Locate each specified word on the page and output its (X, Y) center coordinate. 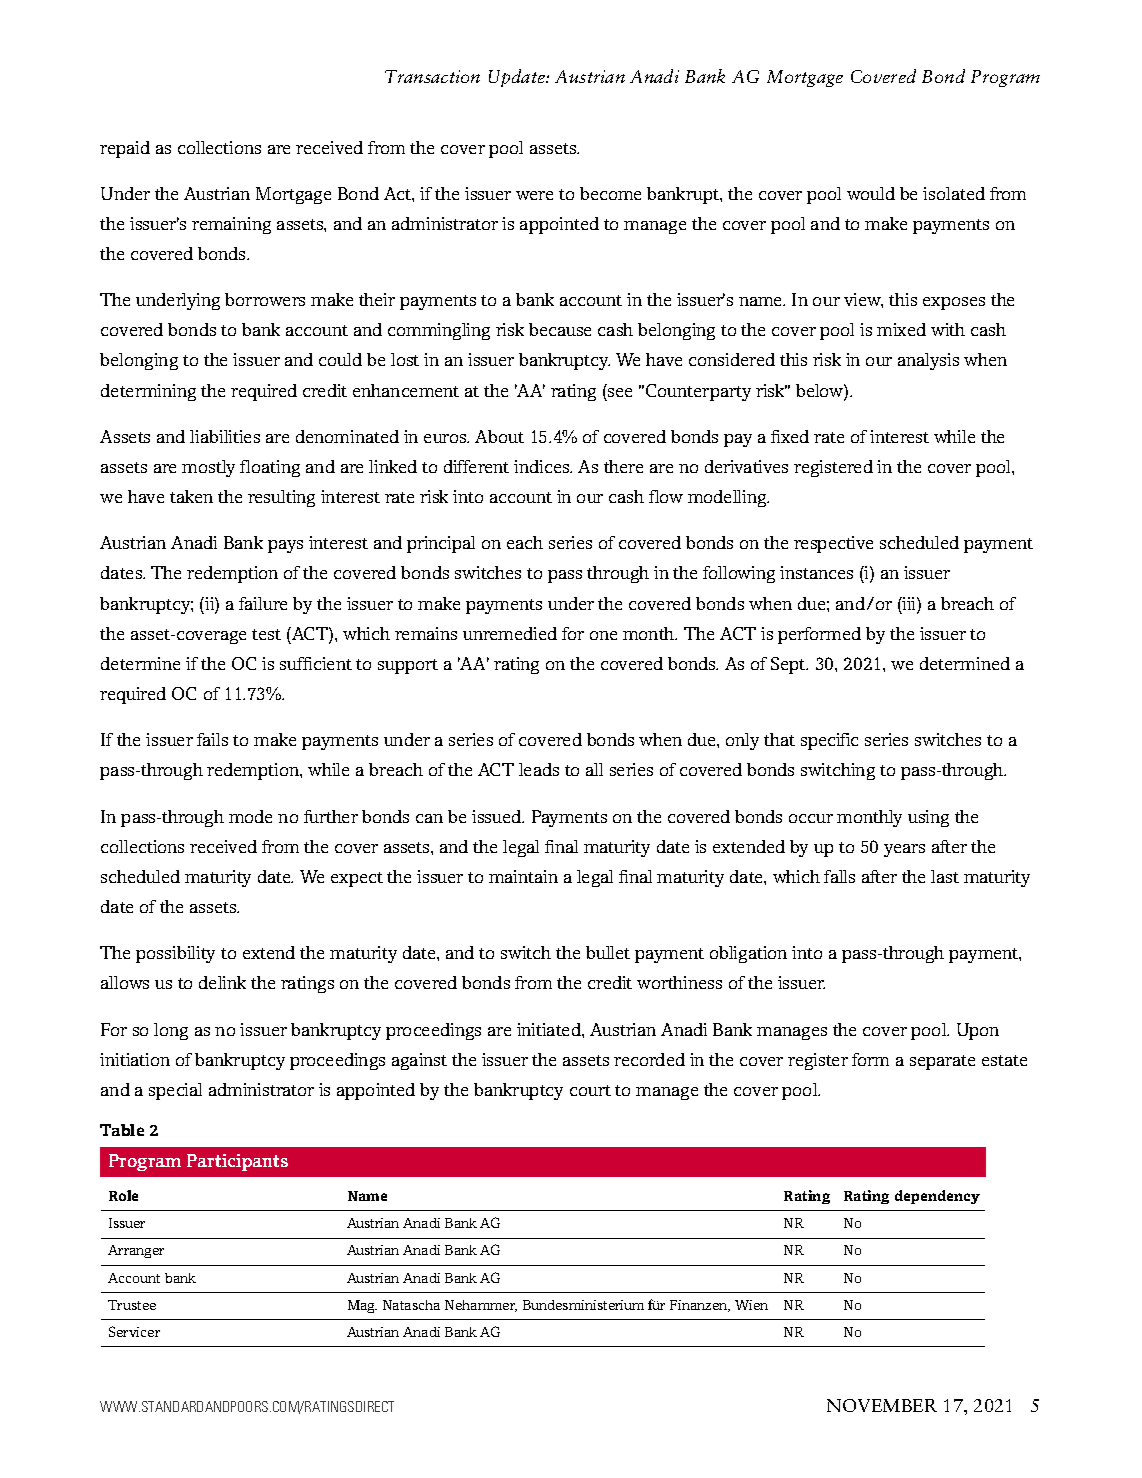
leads (539, 769)
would (871, 193)
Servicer (134, 1331)
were (534, 195)
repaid (125, 149)
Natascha (411, 1305)
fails (212, 739)
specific (829, 741)
